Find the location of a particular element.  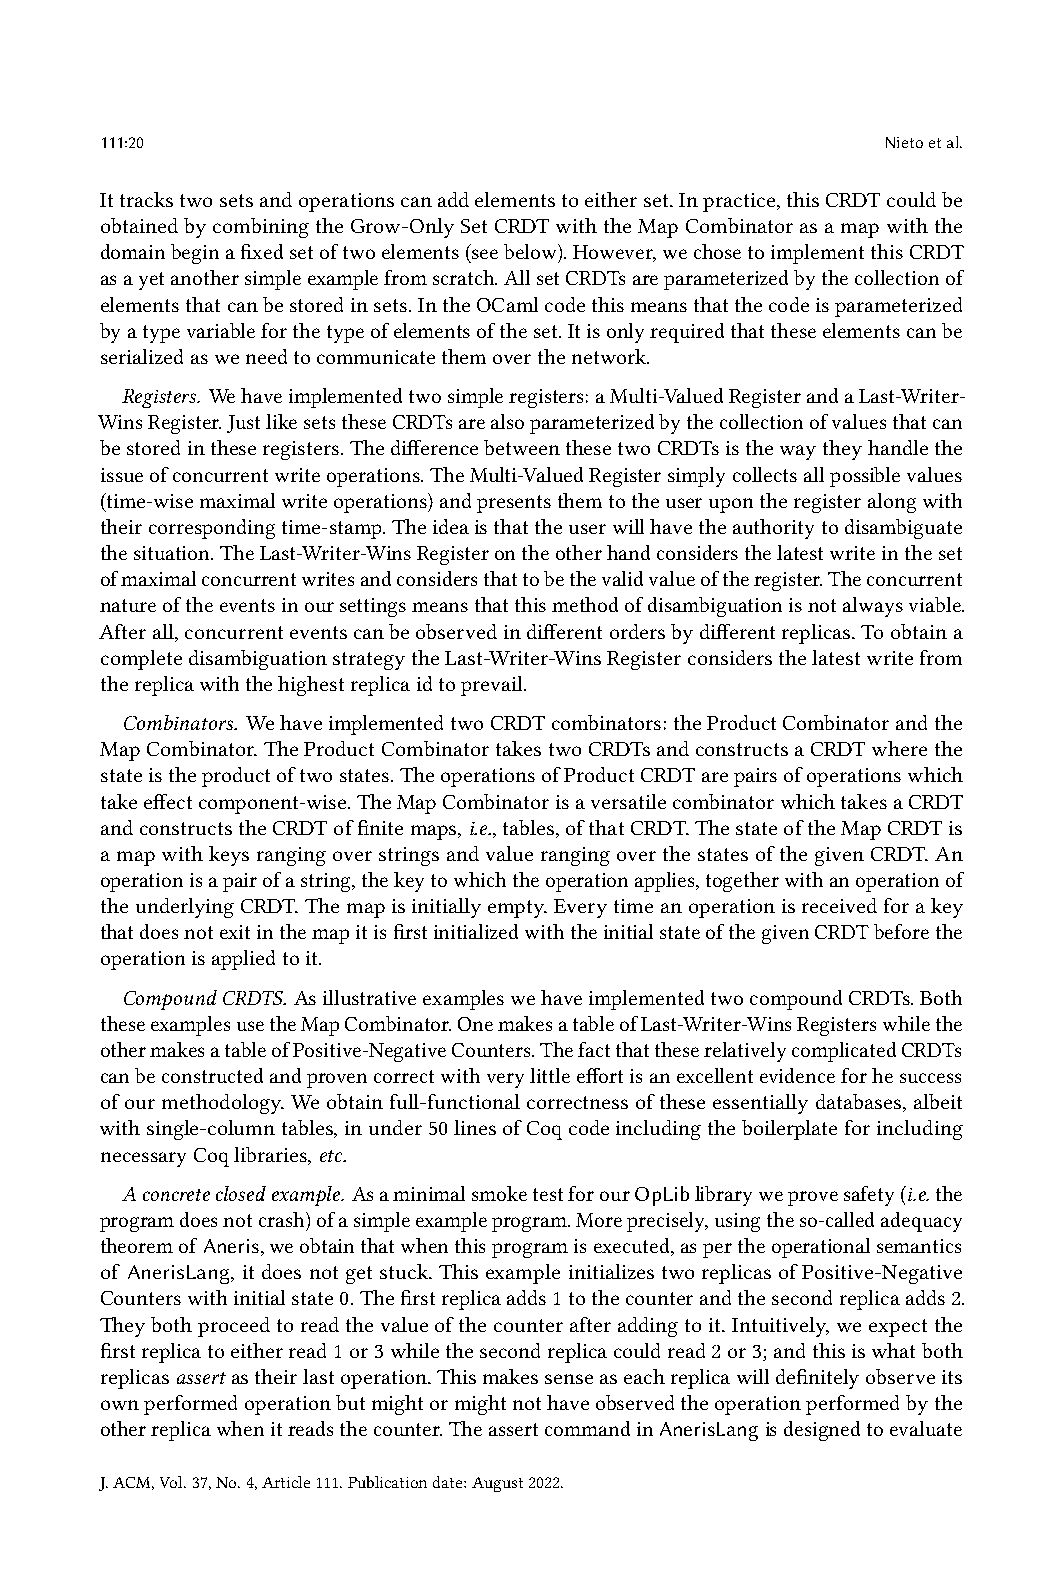

where is located at coordinates (899, 748).
